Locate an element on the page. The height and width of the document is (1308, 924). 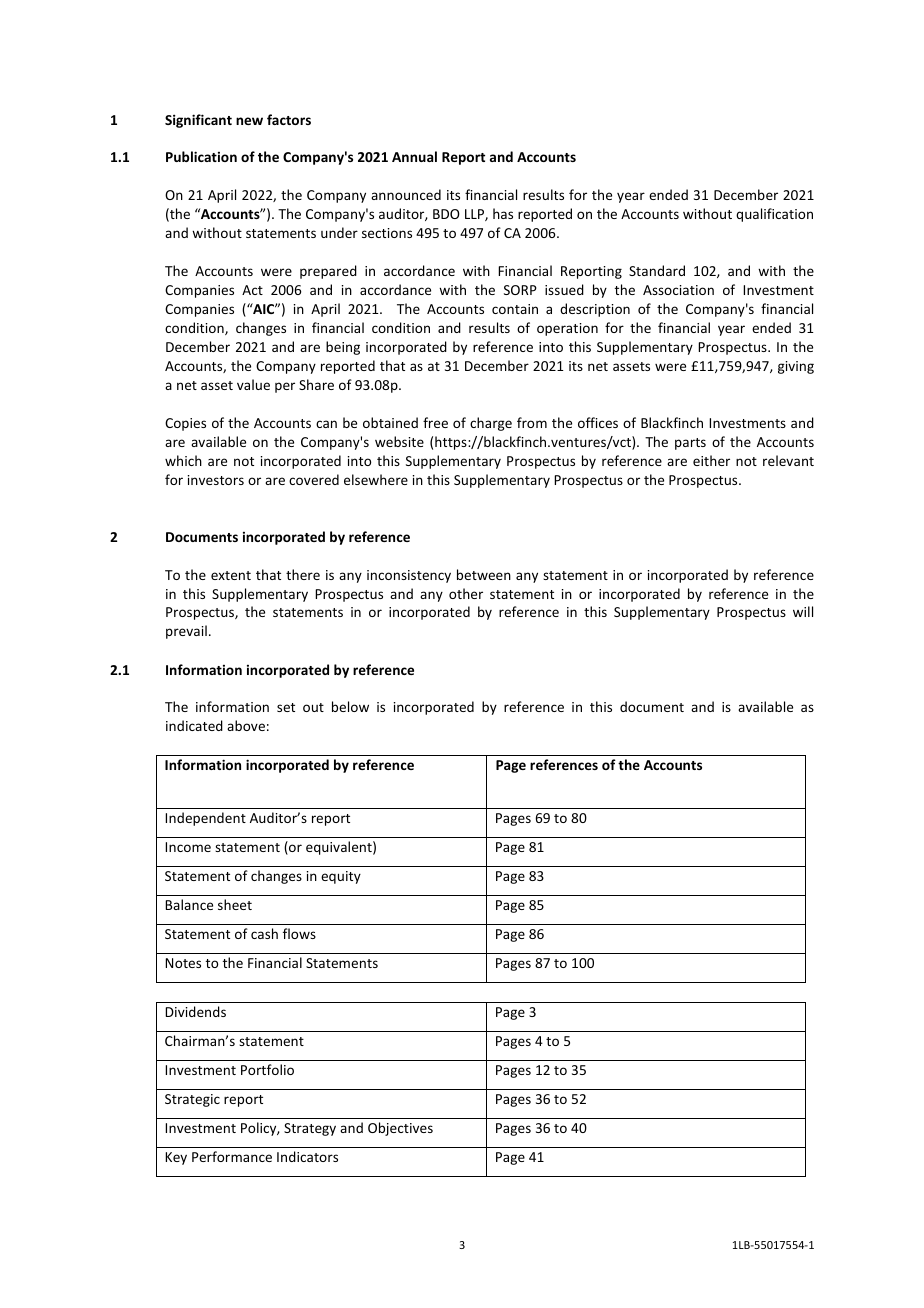
will is located at coordinates (803, 611).
